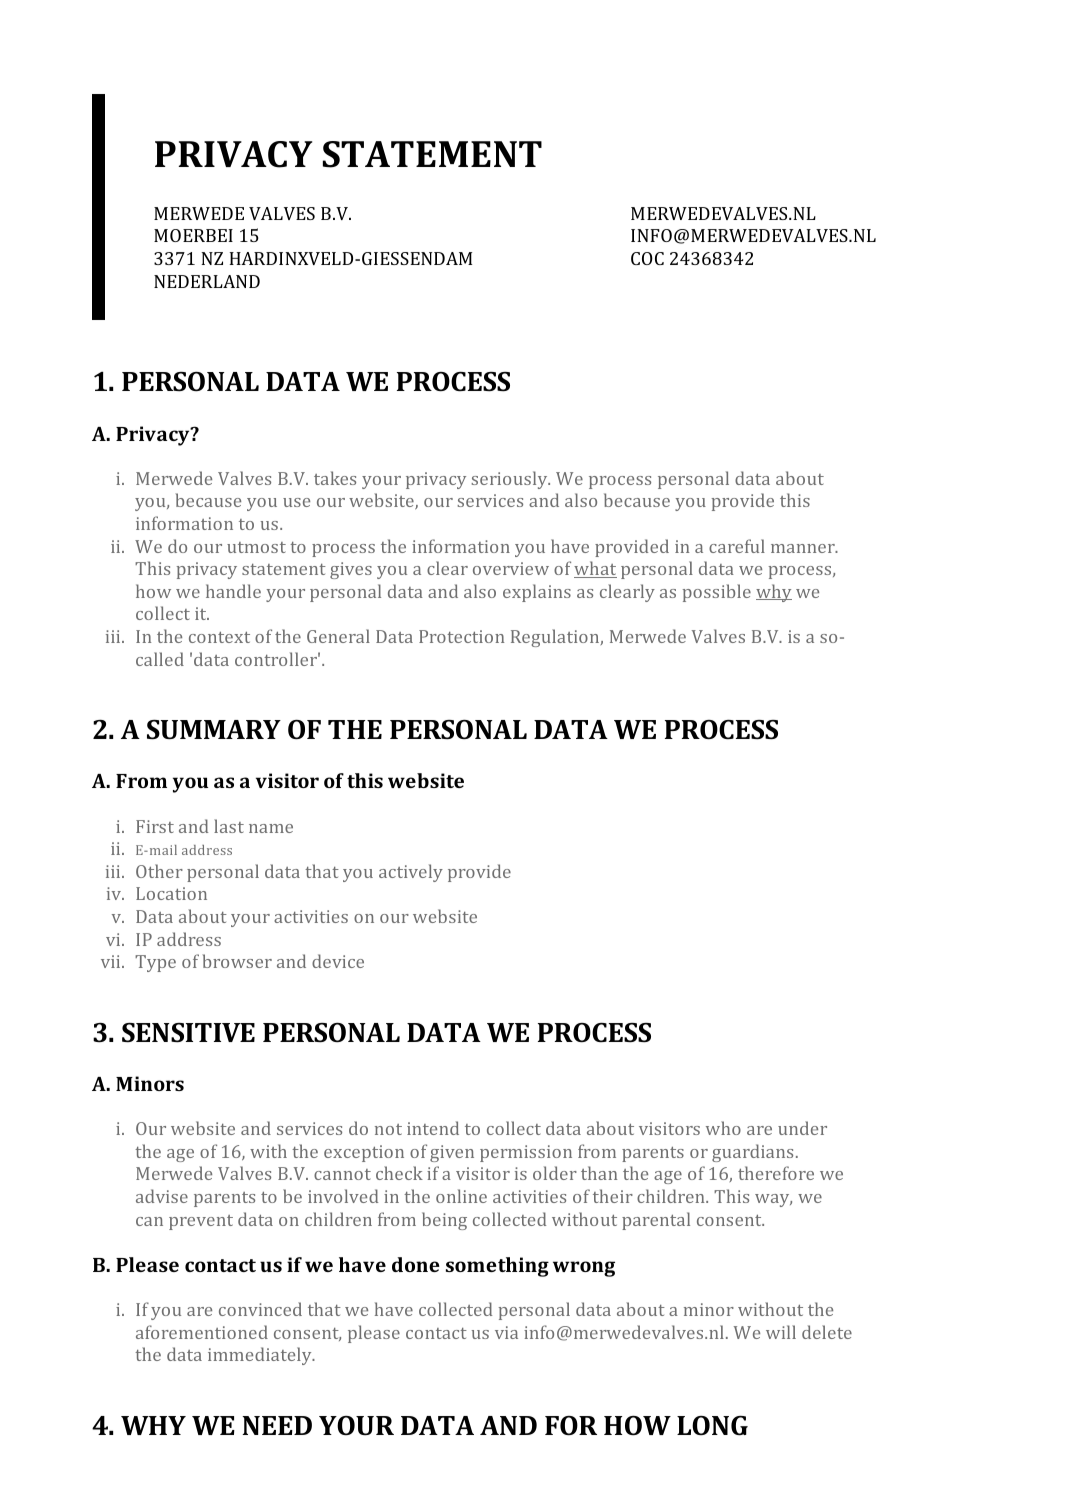 Image resolution: width=1067 pixels, height=1511 pixels. What do you see at coordinates (202, 1332) in the page?
I see `aforementioned` at bounding box center [202, 1332].
